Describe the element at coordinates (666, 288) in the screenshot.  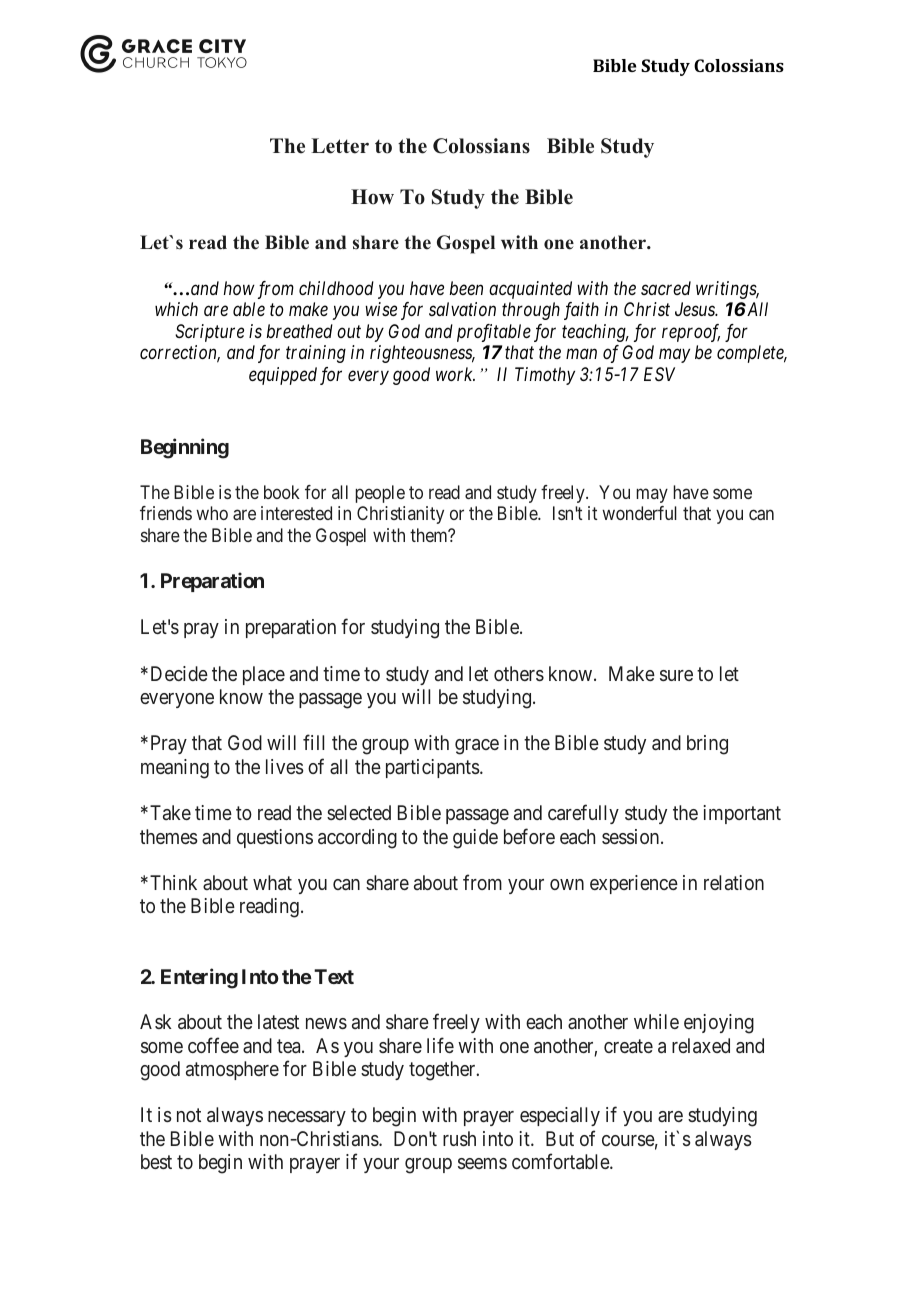
I see `sacred` at that location.
